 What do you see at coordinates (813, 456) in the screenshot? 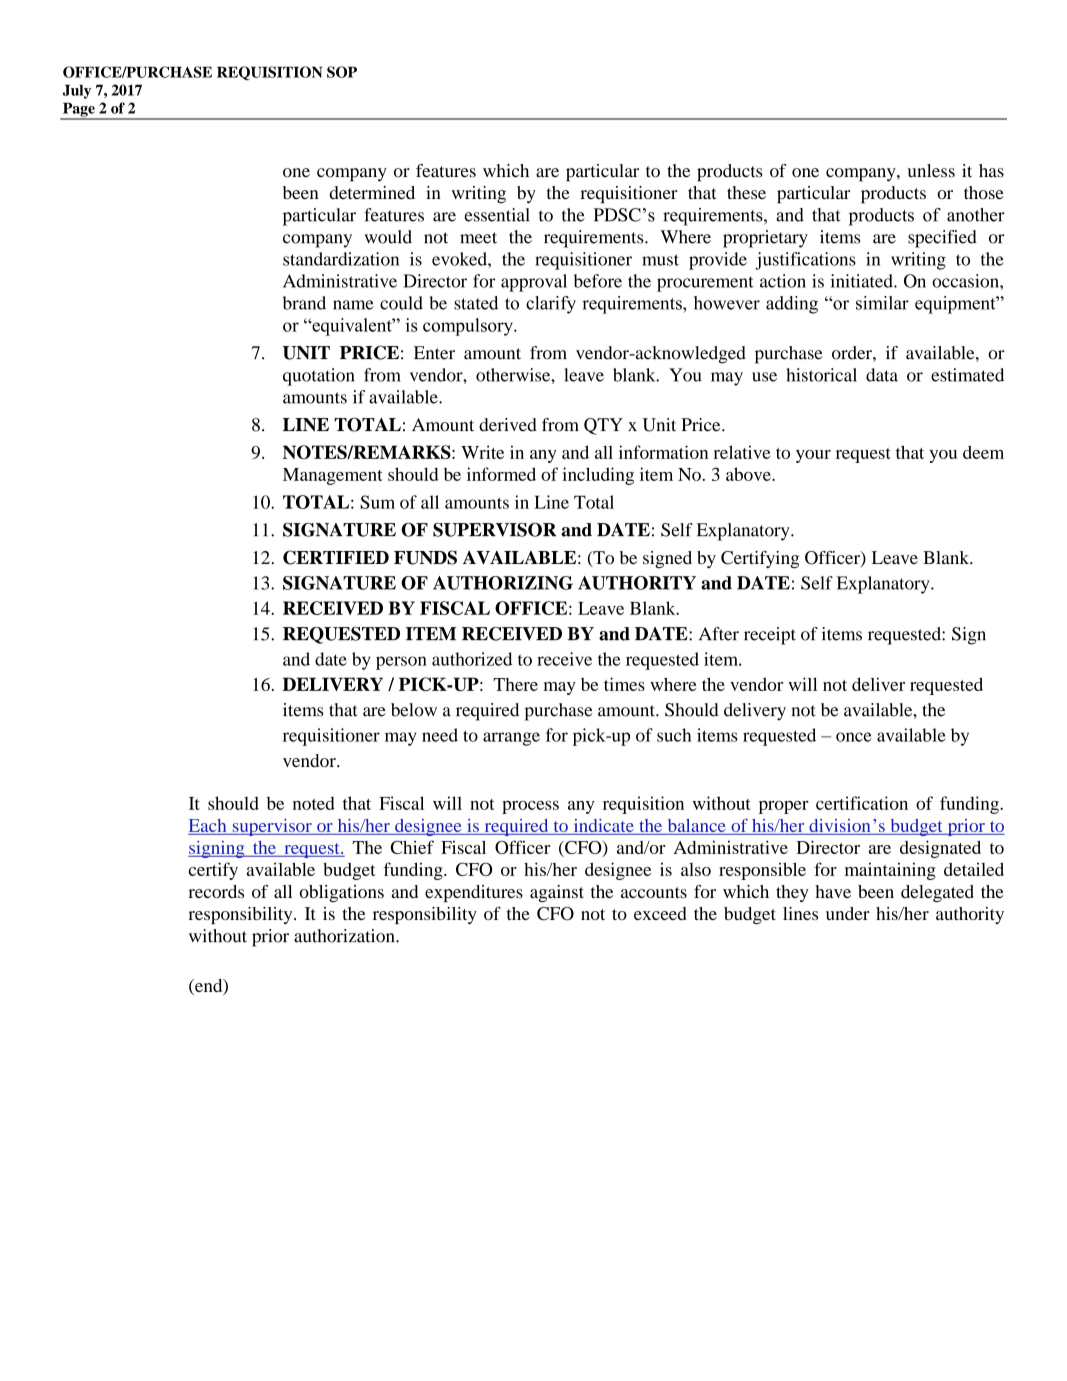
I see `your` at bounding box center [813, 456].
